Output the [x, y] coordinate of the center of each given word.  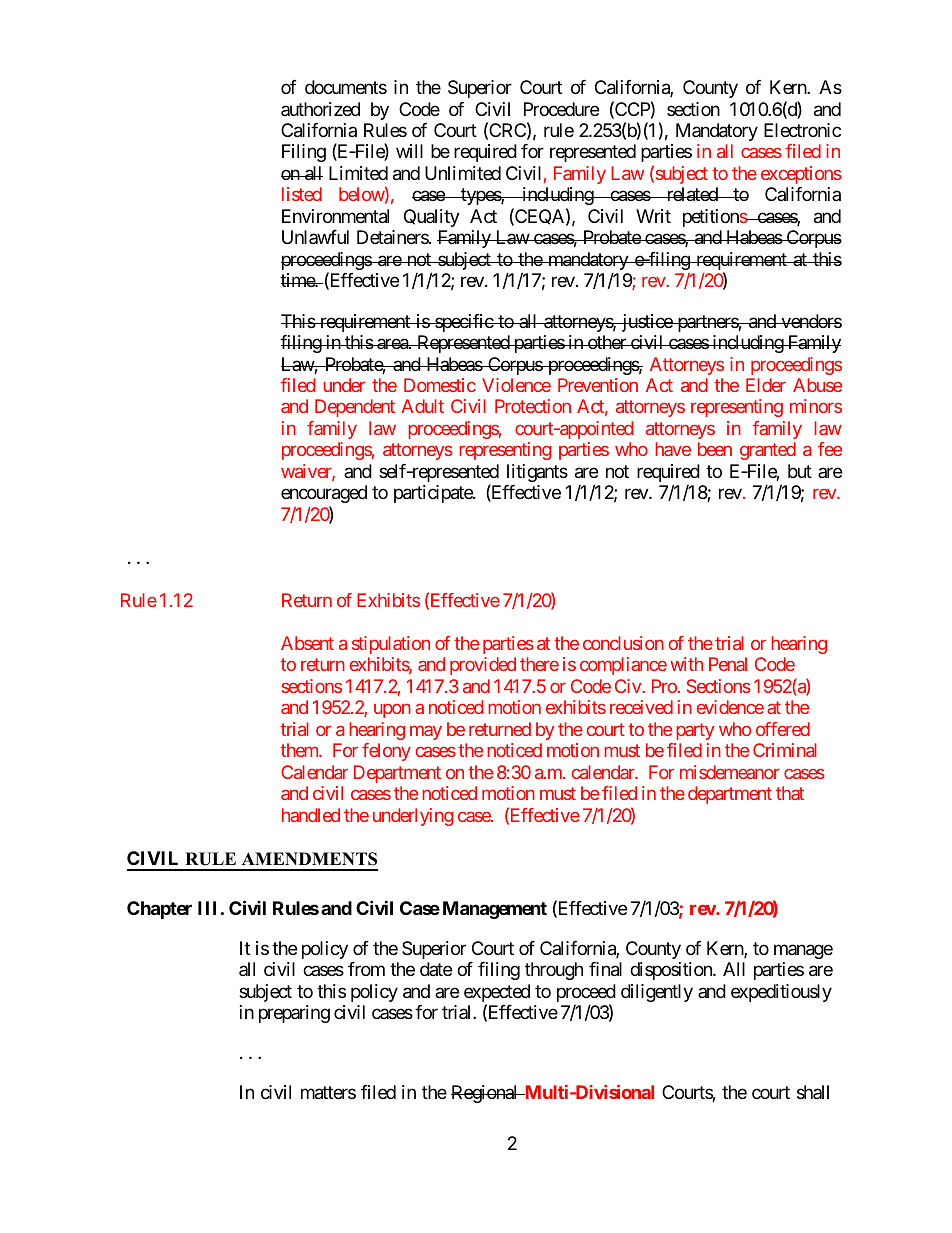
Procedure [561, 109]
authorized [320, 109]
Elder [766, 385]
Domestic [440, 385]
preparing [294, 1014]
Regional [485, 1094]
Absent [307, 643]
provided [483, 666]
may [426, 732]
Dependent [355, 408]
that [790, 793]
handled [311, 815]
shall [813, 1092]
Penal [728, 664]
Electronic [802, 130]
